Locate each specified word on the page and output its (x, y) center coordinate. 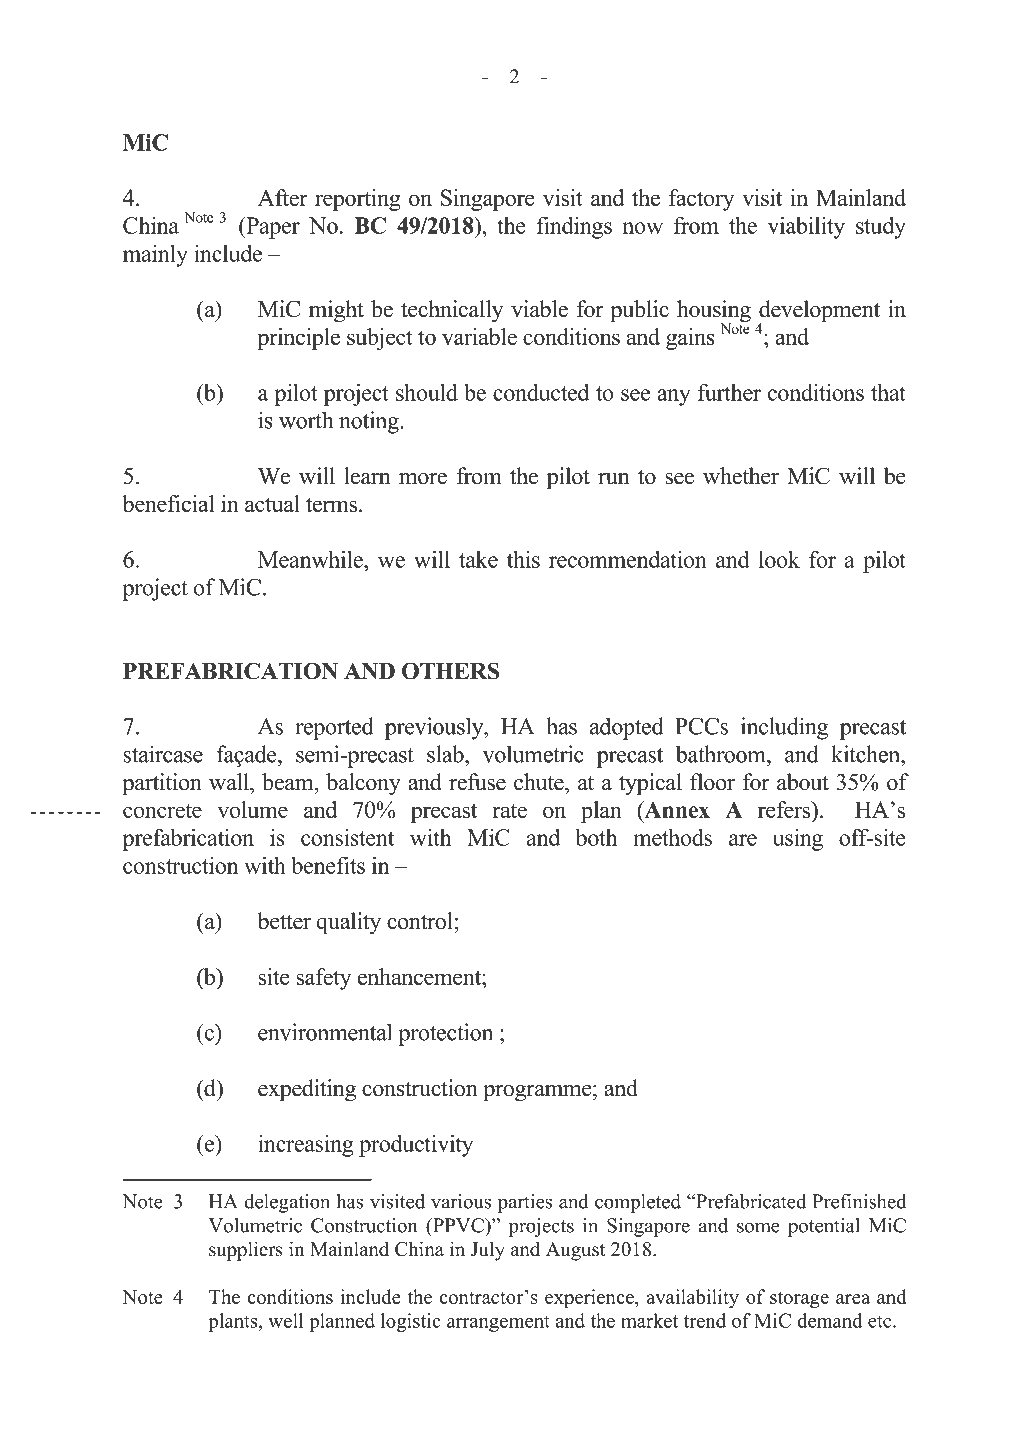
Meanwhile (311, 559)
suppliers (246, 1251)
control (421, 921)
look (779, 559)
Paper (272, 228)
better (284, 921)
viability (806, 228)
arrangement (498, 1323)
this (523, 559)
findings (574, 227)
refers (785, 809)
